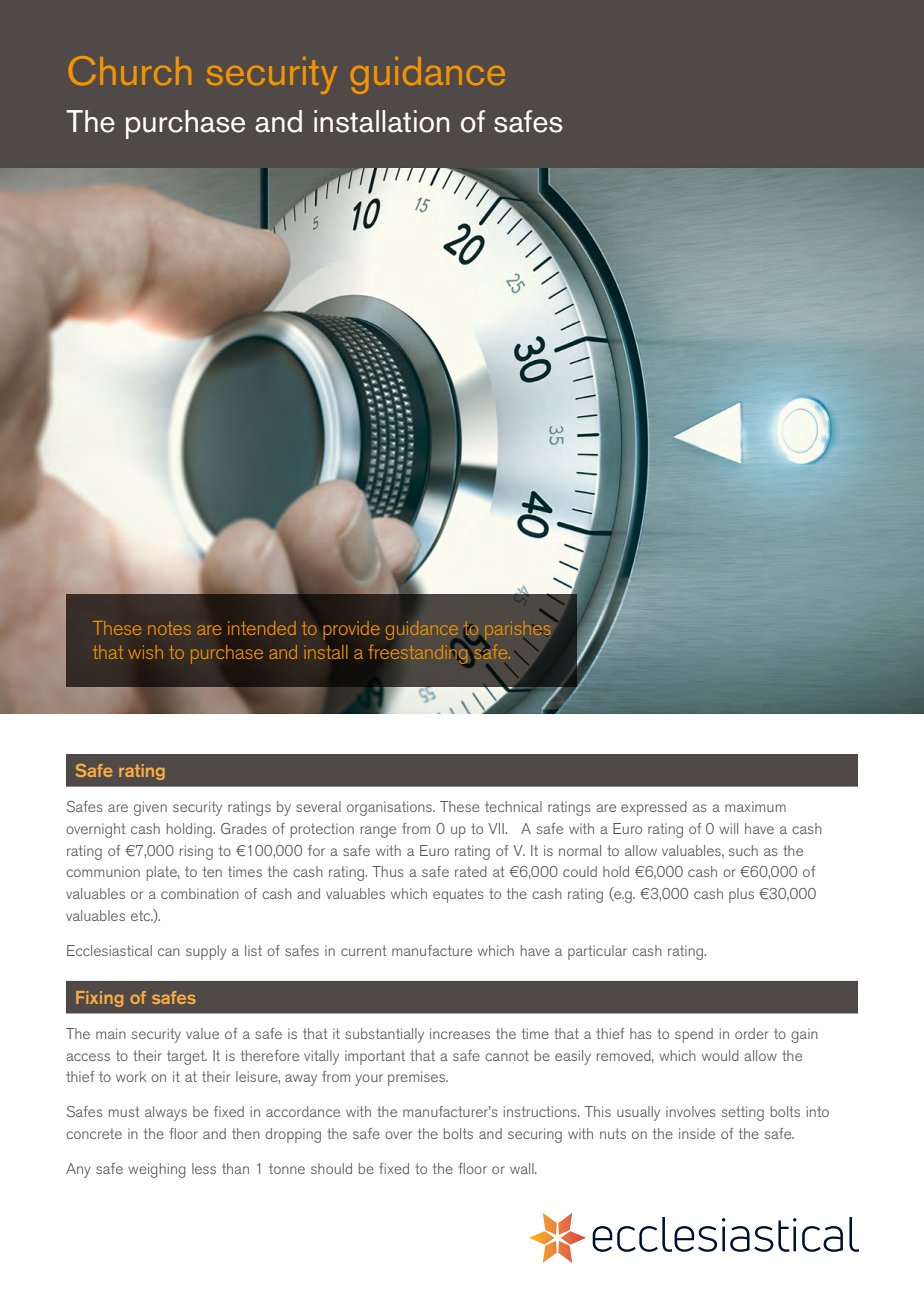  Describe the element at coordinates (150, 808) in the screenshot. I see `given` at that location.
